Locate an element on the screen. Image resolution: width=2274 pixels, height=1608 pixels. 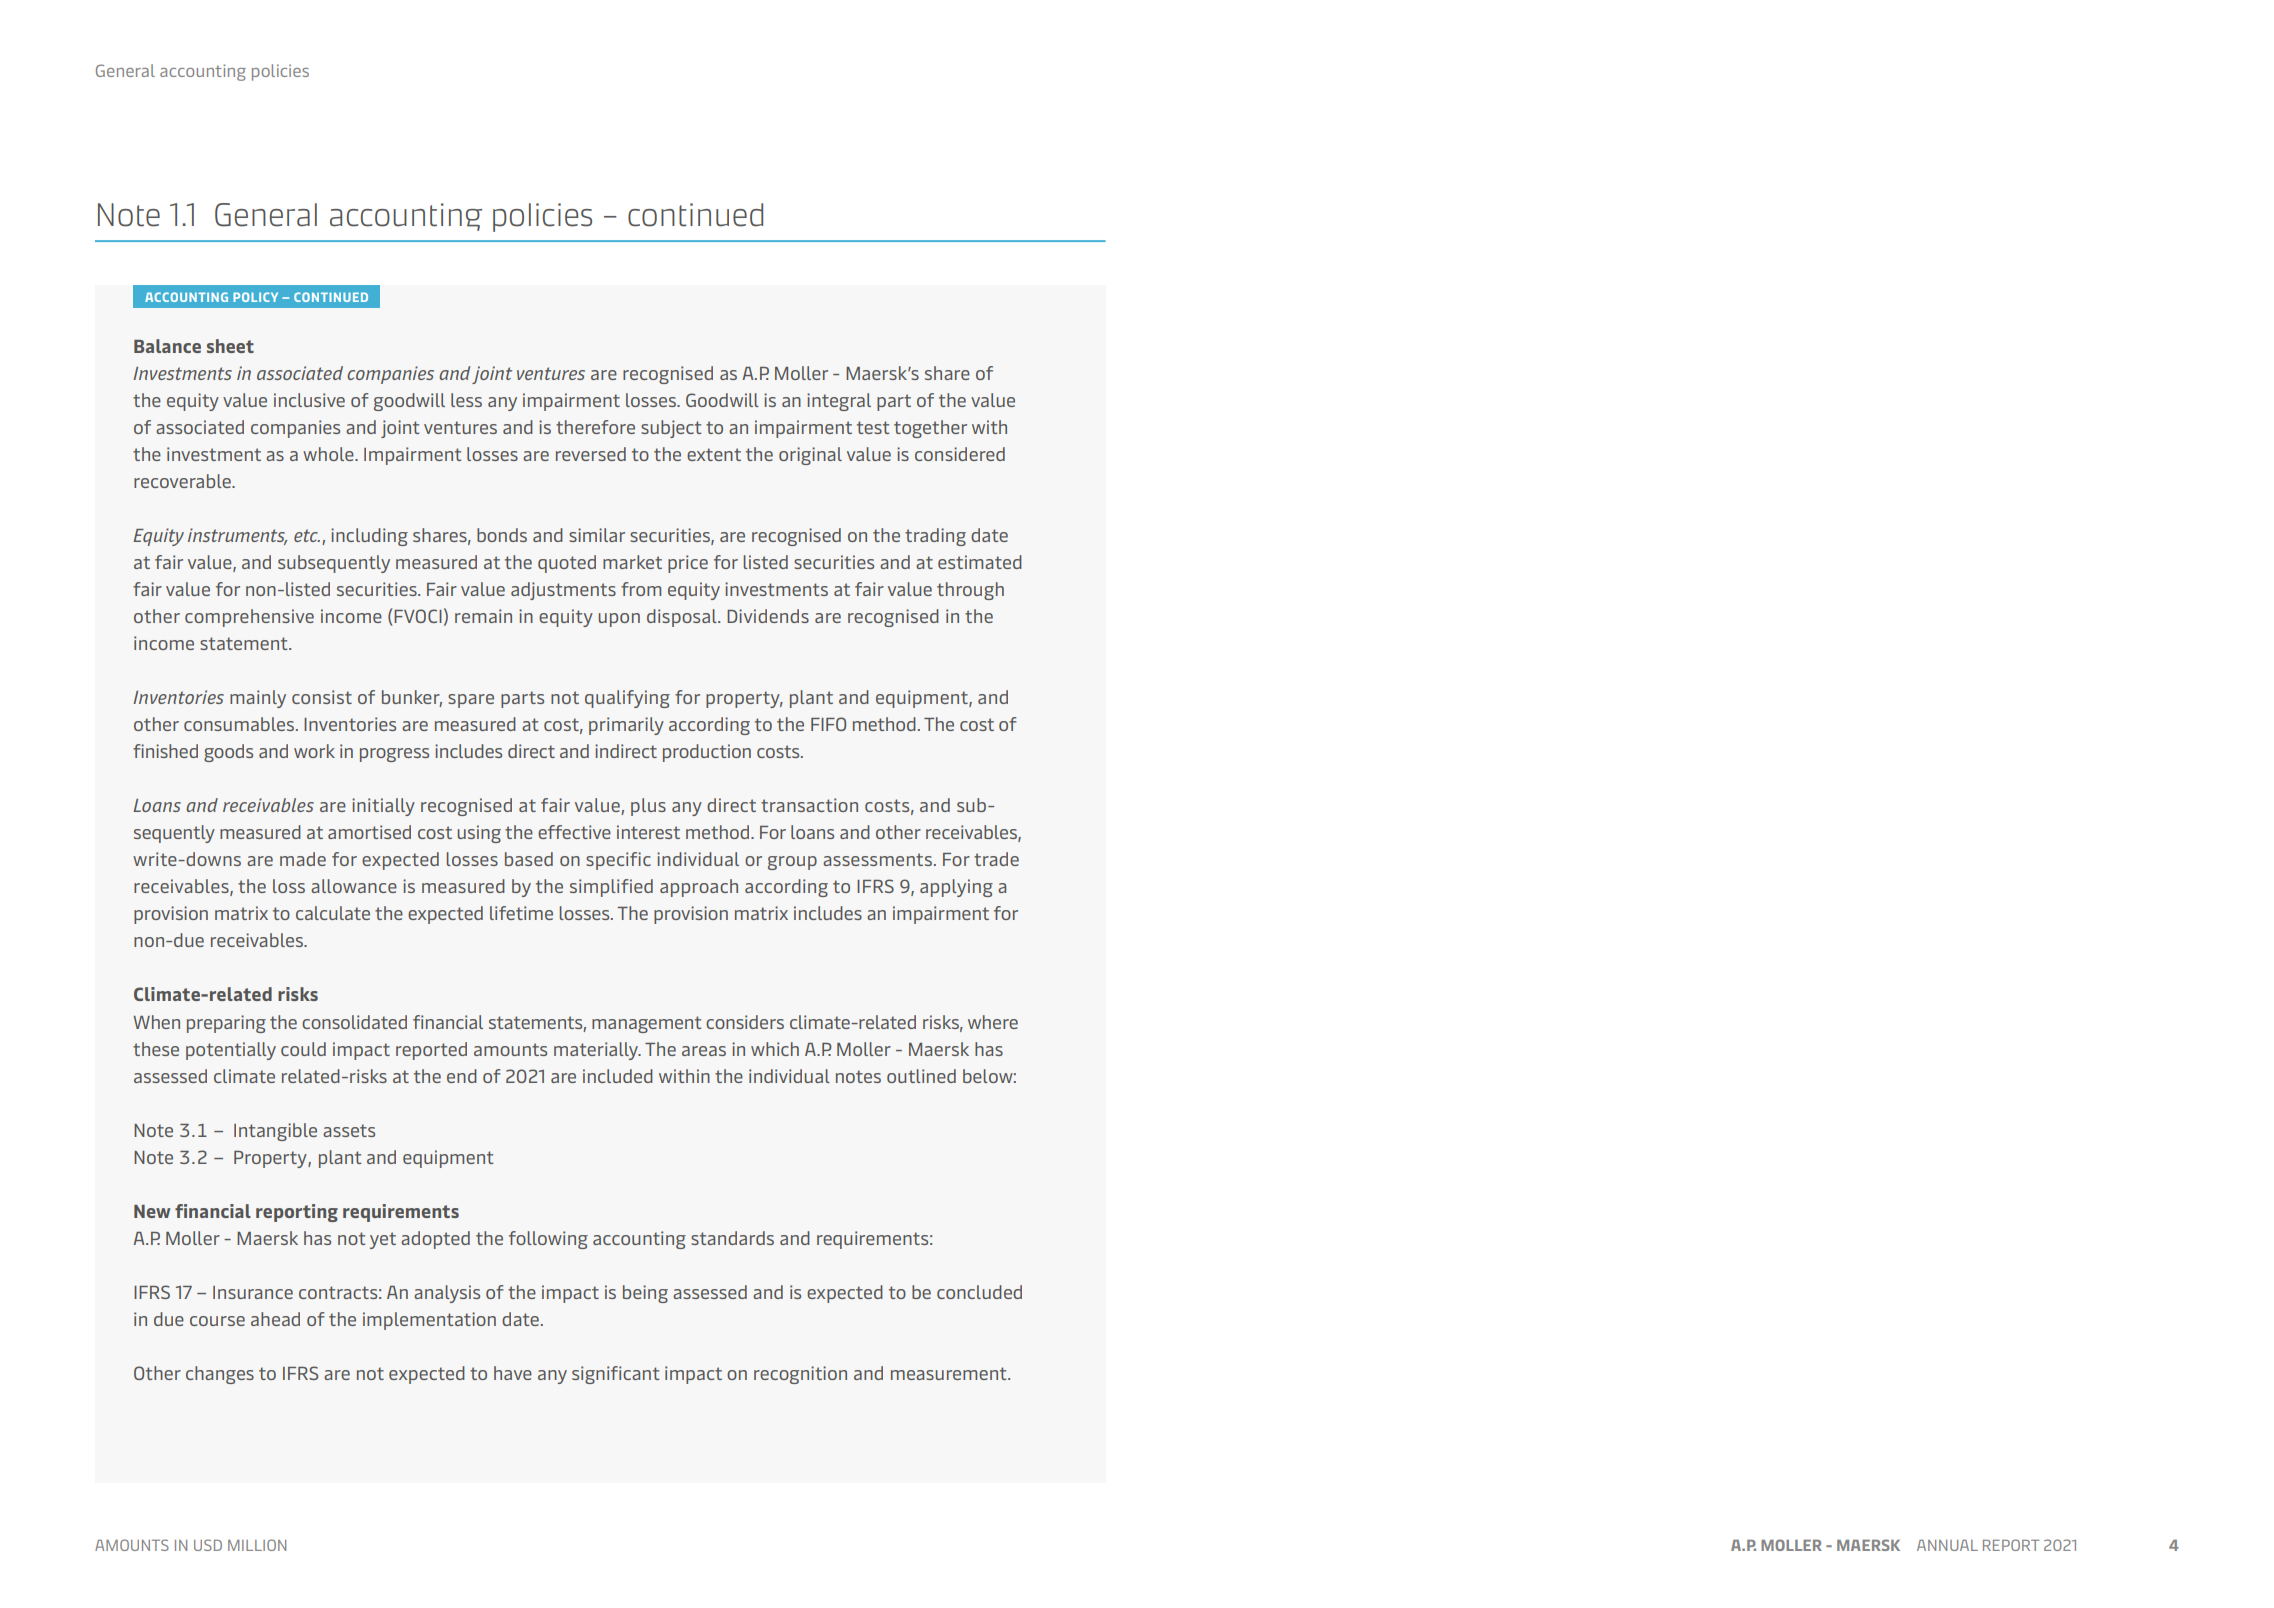
through is located at coordinates (970, 591).
